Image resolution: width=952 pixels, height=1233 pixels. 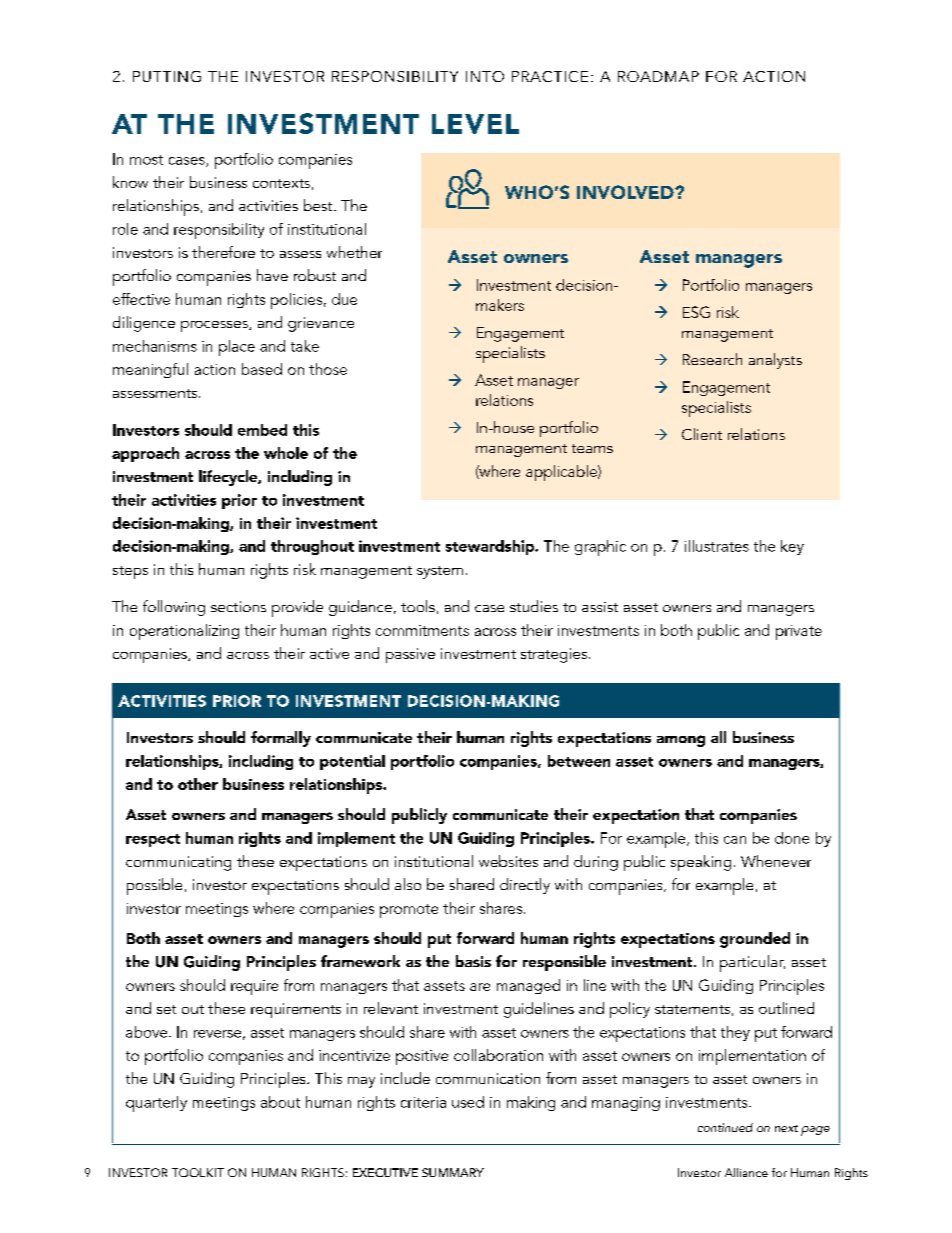 I want to click on SUMMARY, so click(x=453, y=1172).
